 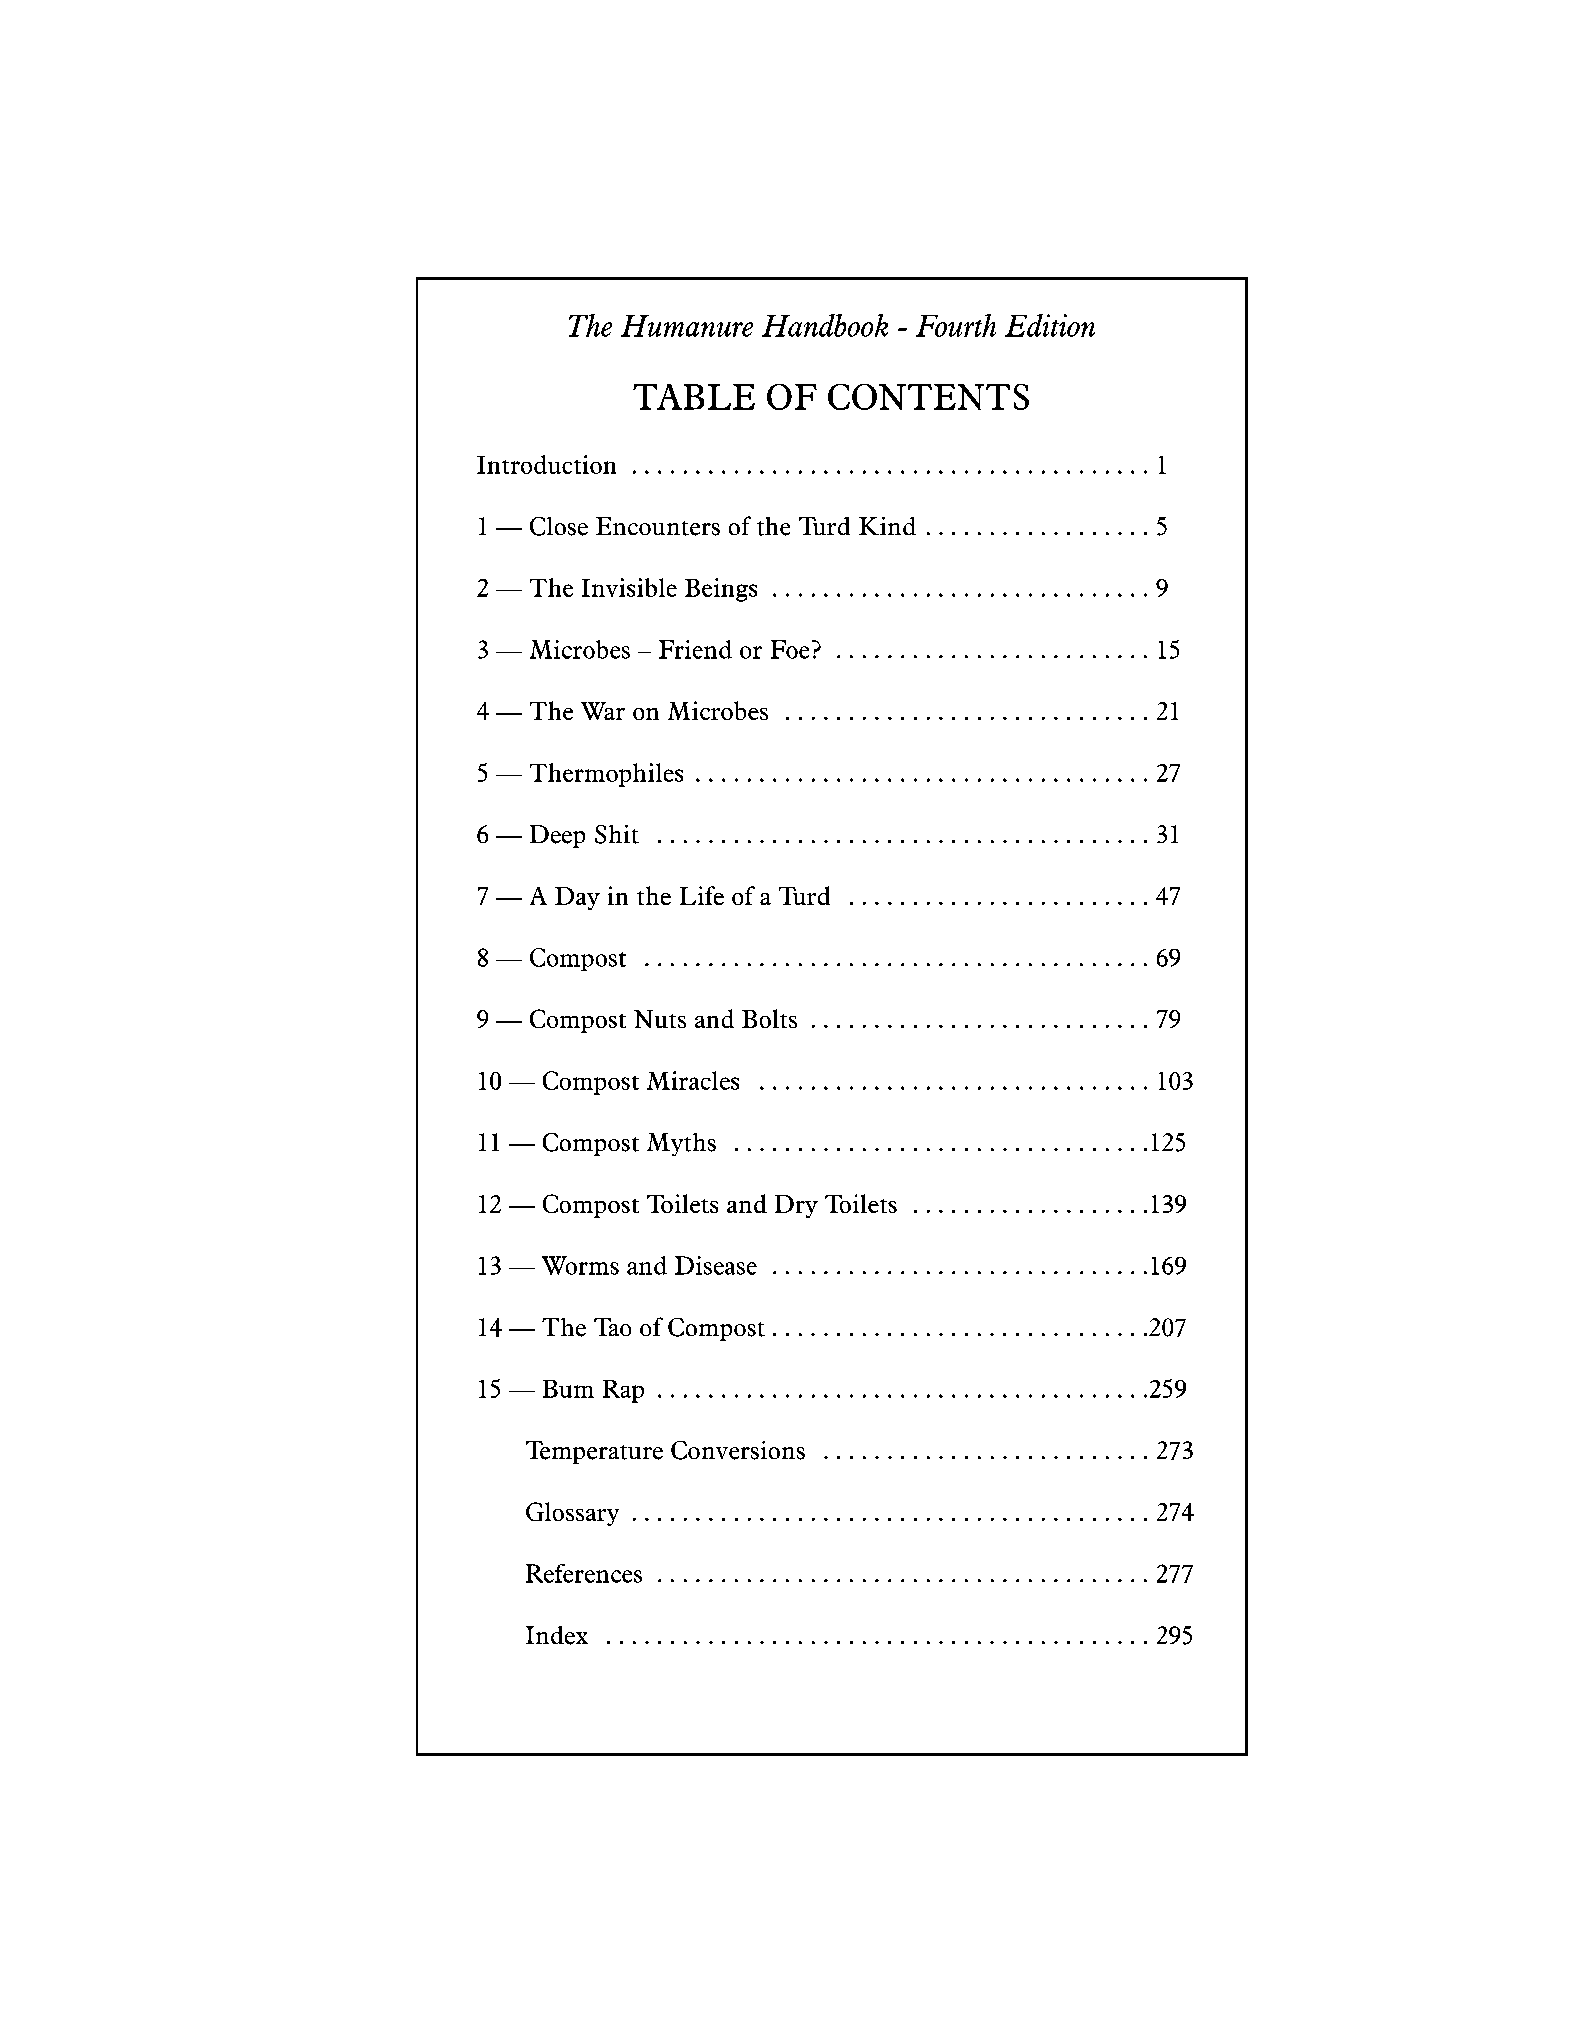 I want to click on Bolts, so click(x=769, y=1018).
